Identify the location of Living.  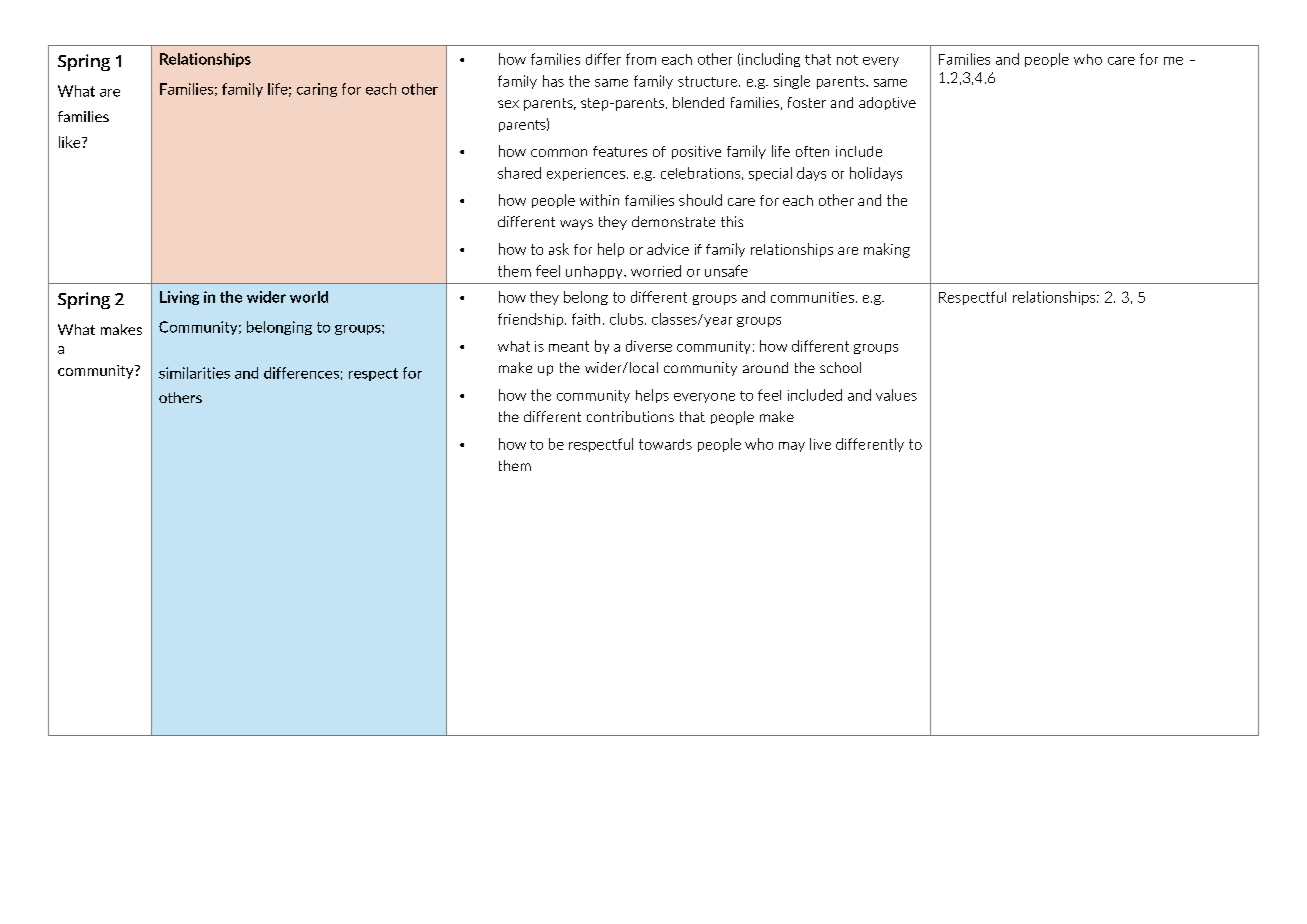
(179, 298).
